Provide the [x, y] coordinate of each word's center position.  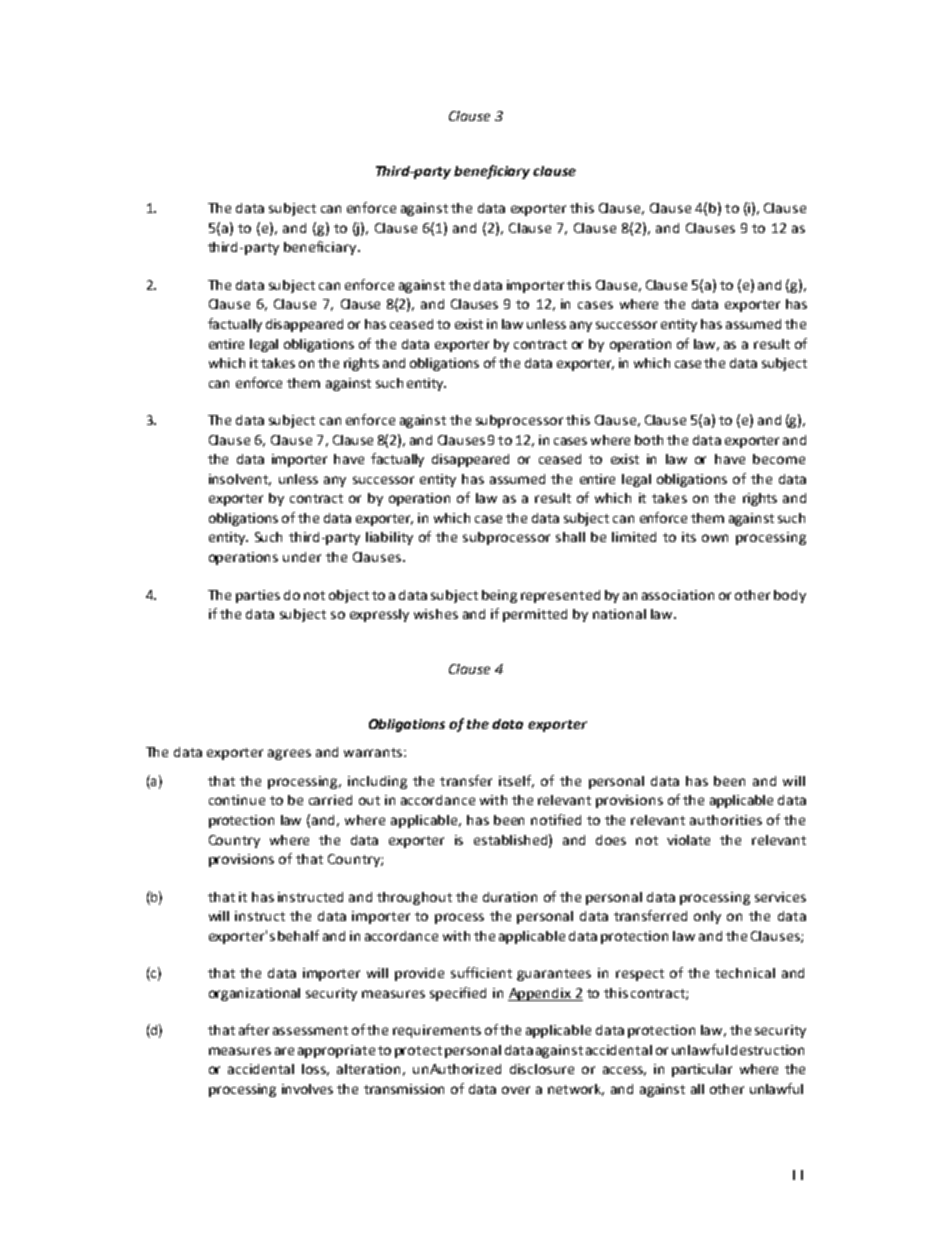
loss [315, 1070]
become [779, 459]
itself [516, 781]
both [649, 440]
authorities [726, 820]
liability [389, 538]
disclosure [542, 1069]
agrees [289, 754]
